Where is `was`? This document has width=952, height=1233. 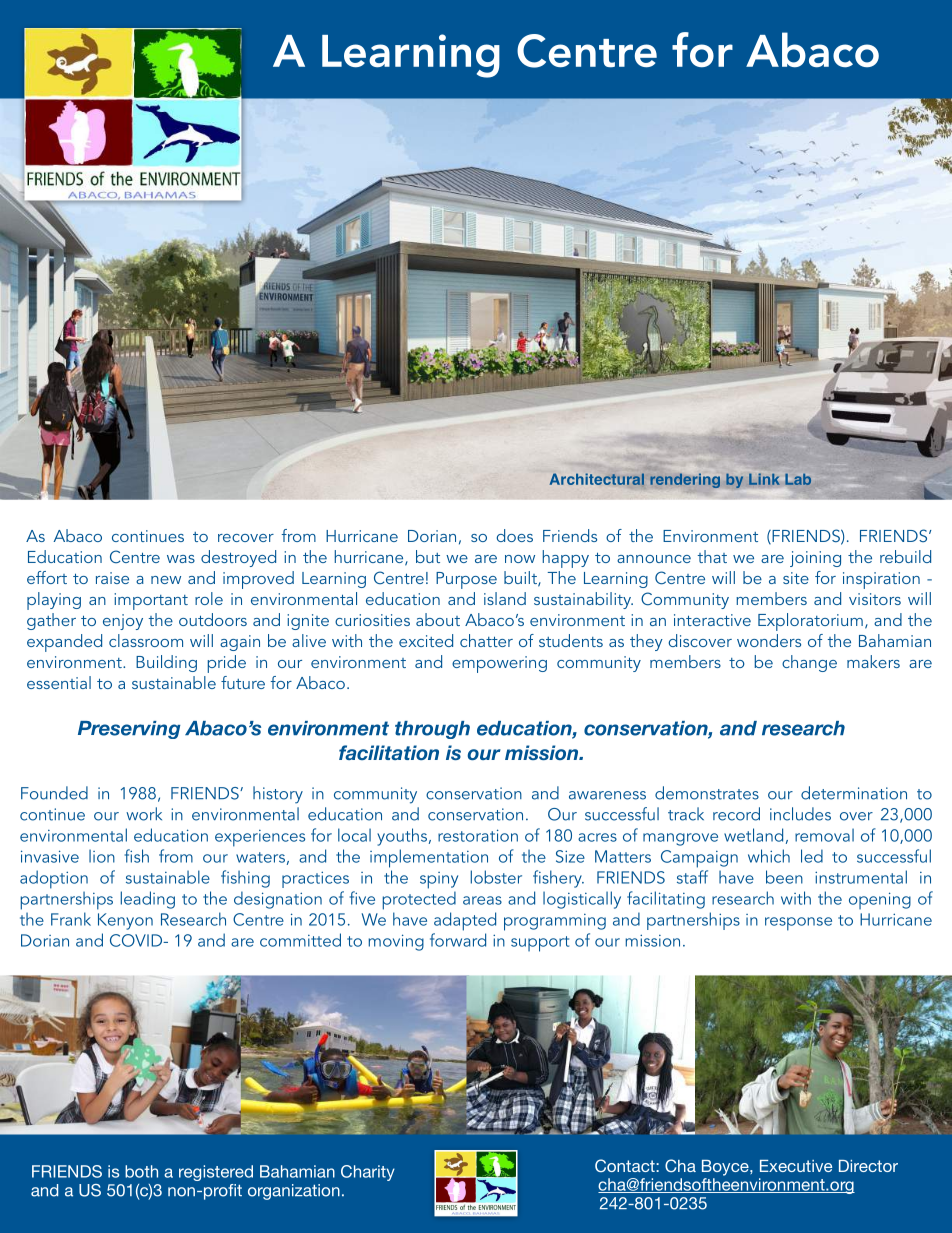 was is located at coordinates (181, 559).
